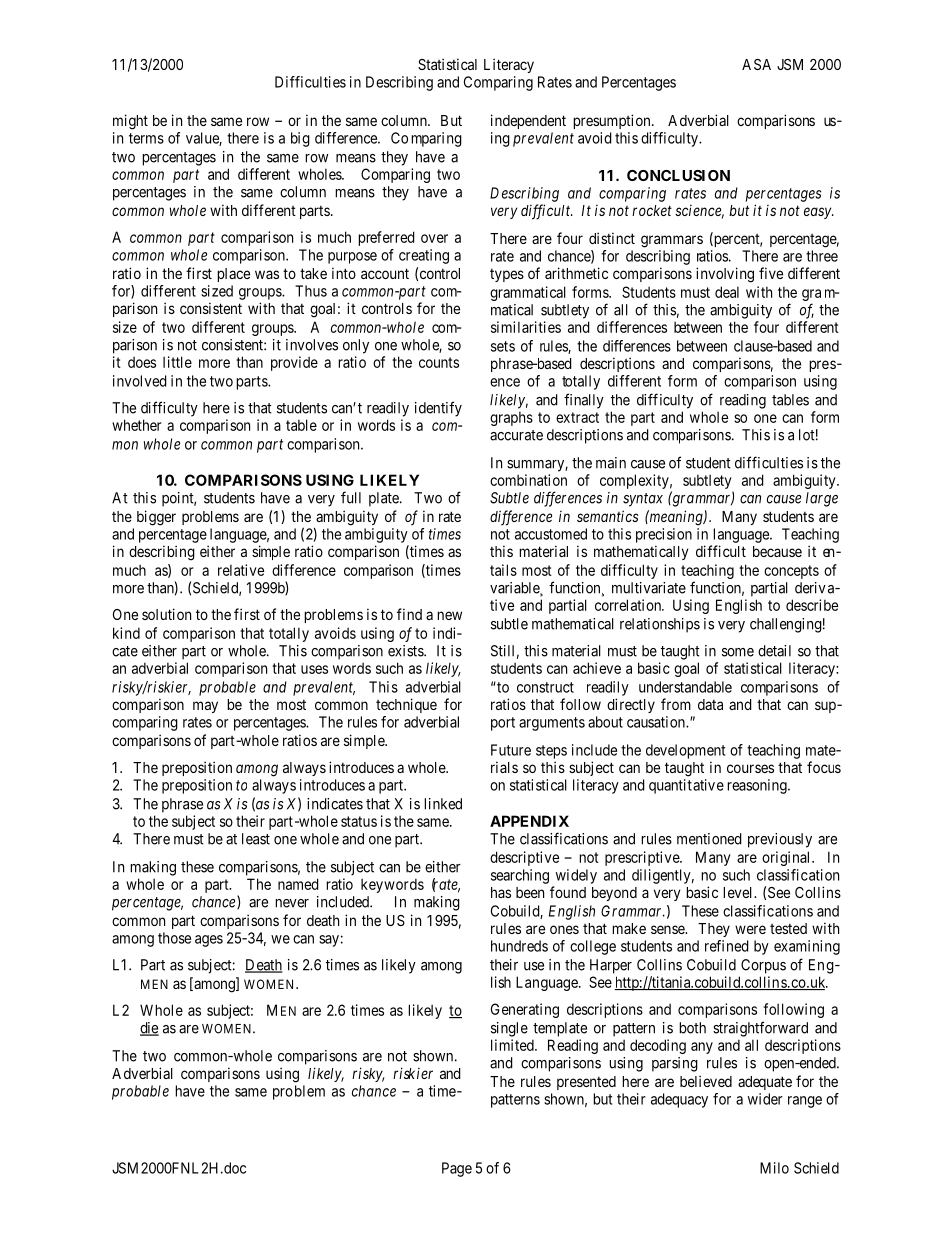 The width and height of the document is (952, 1233). I want to click on die, so click(149, 1029).
